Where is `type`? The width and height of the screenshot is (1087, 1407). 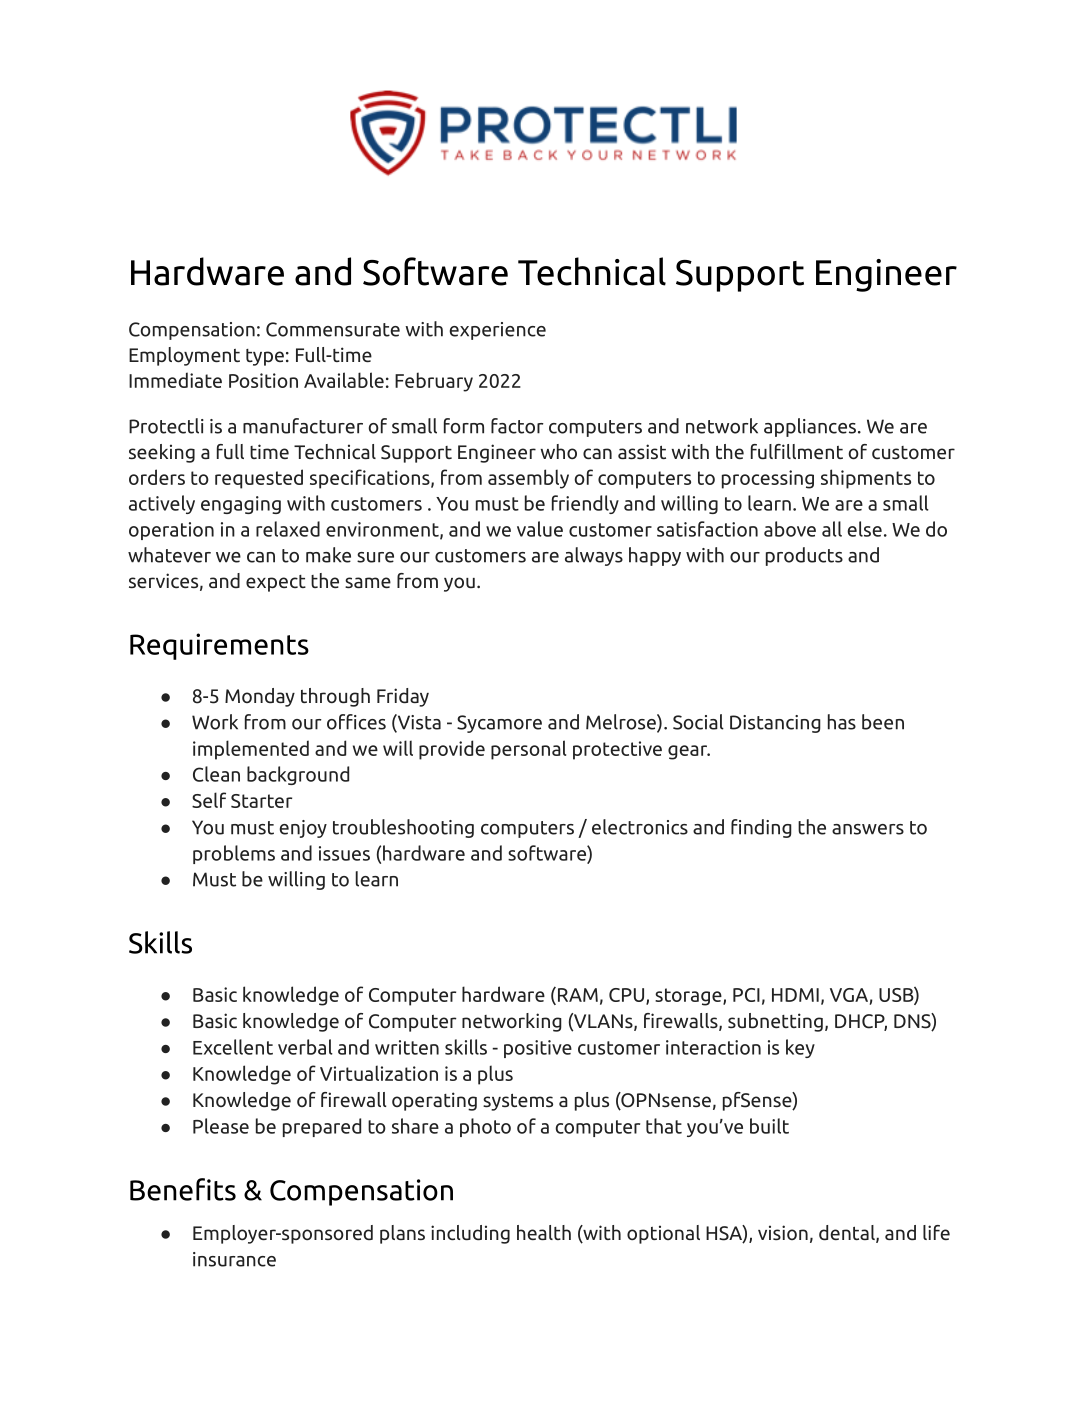
type is located at coordinates (265, 357).
